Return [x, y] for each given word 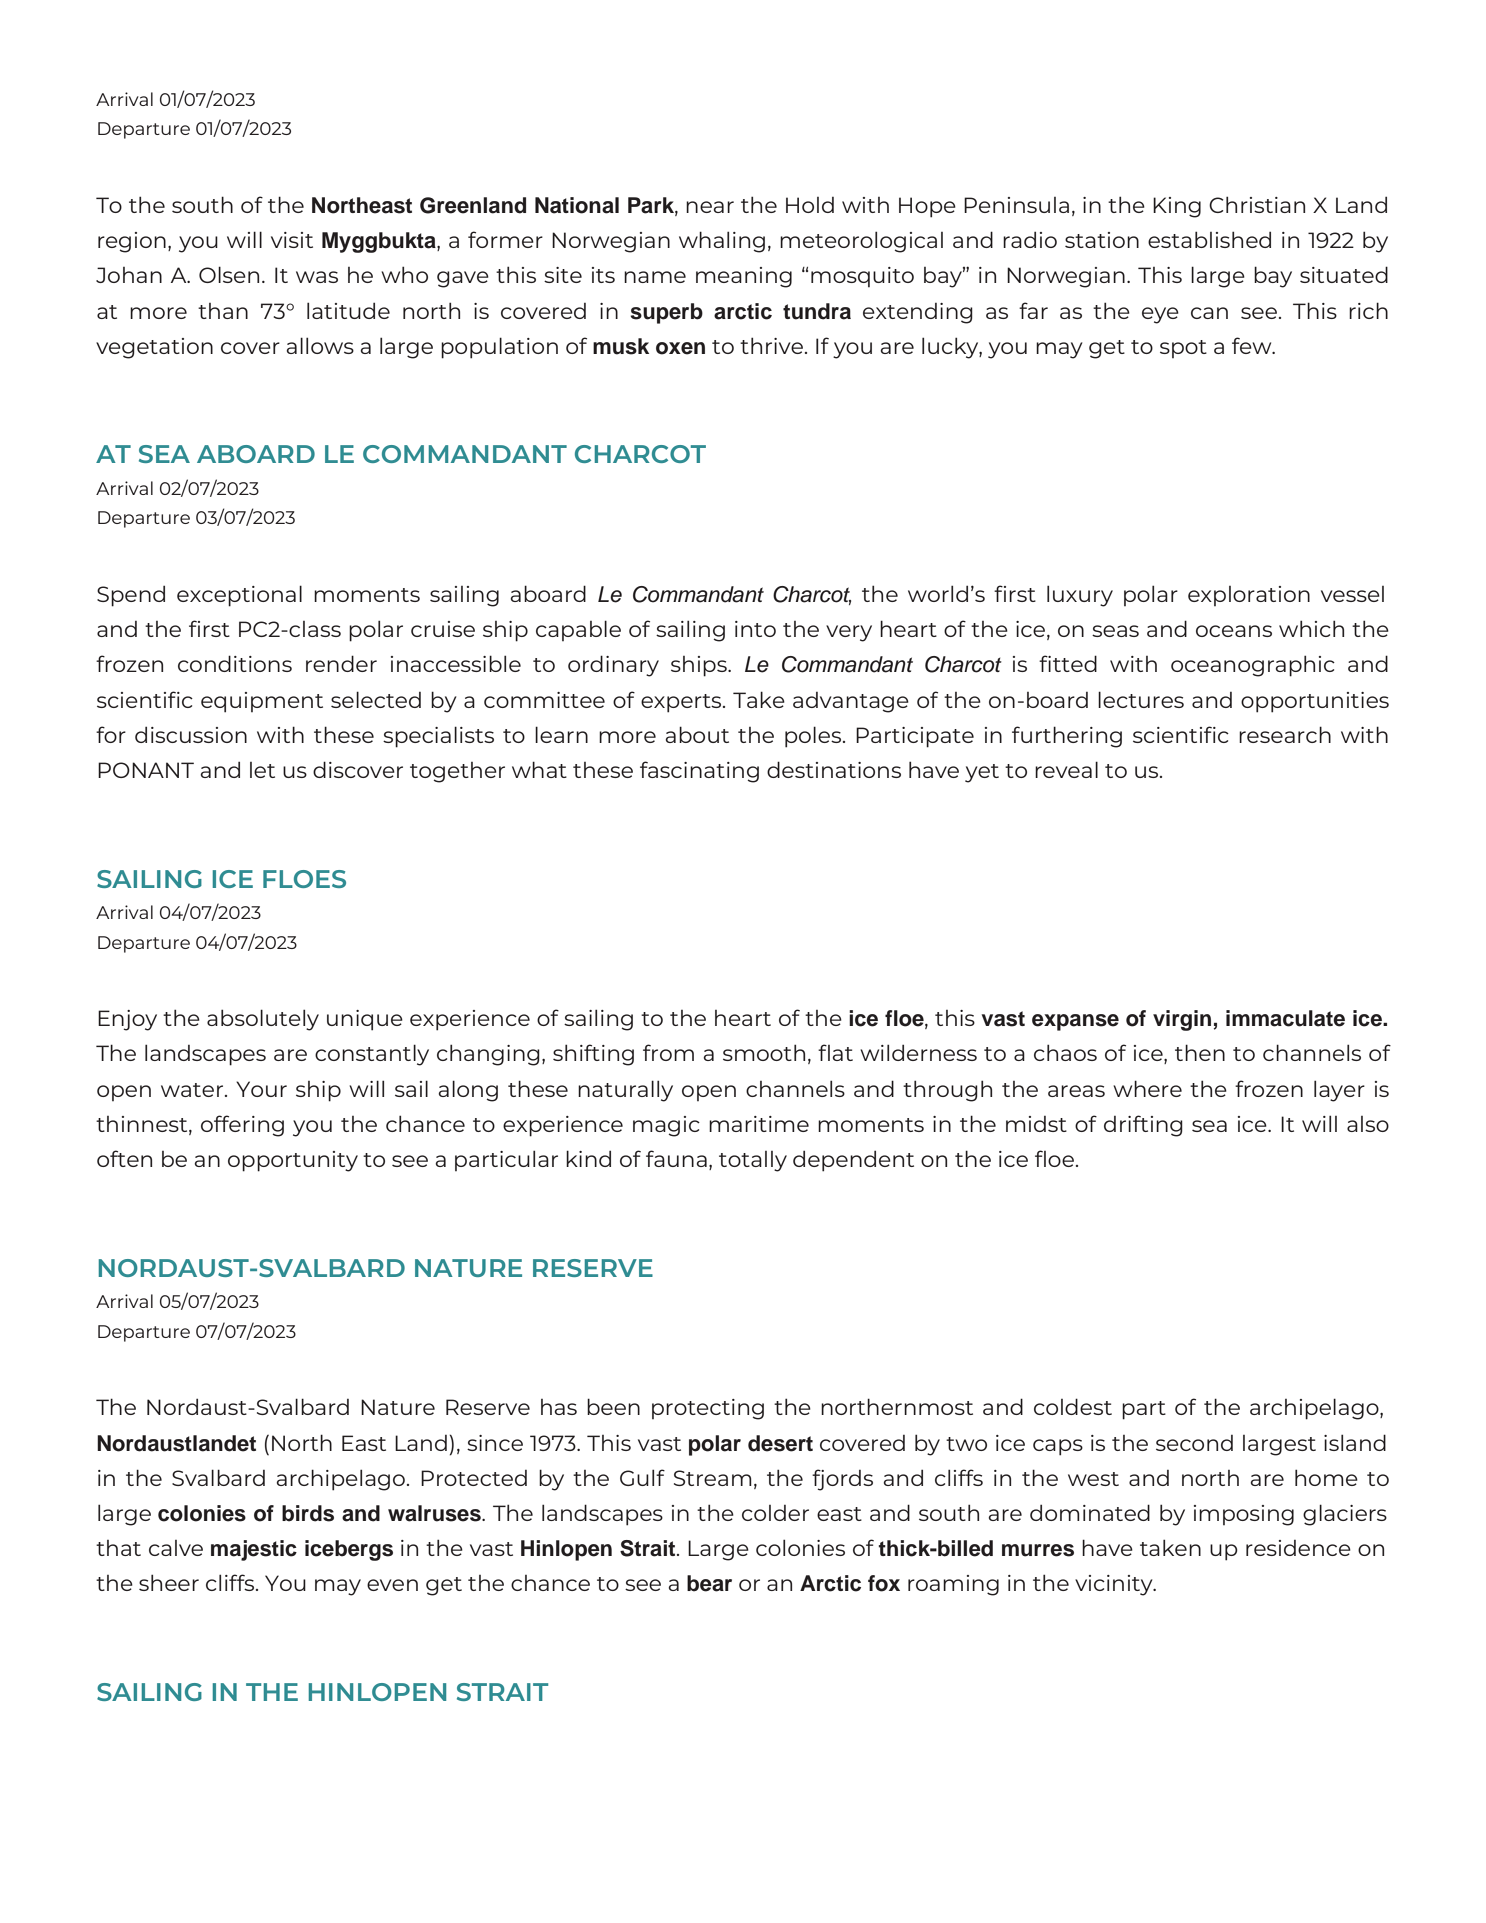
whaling [722, 242]
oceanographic [1253, 666]
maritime [759, 1124]
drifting [1143, 1126]
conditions [235, 663]
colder [775, 1513]
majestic [254, 1550]
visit [292, 240]
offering [242, 1126]
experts [682, 703]
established [1209, 239]
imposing [1244, 1515]
